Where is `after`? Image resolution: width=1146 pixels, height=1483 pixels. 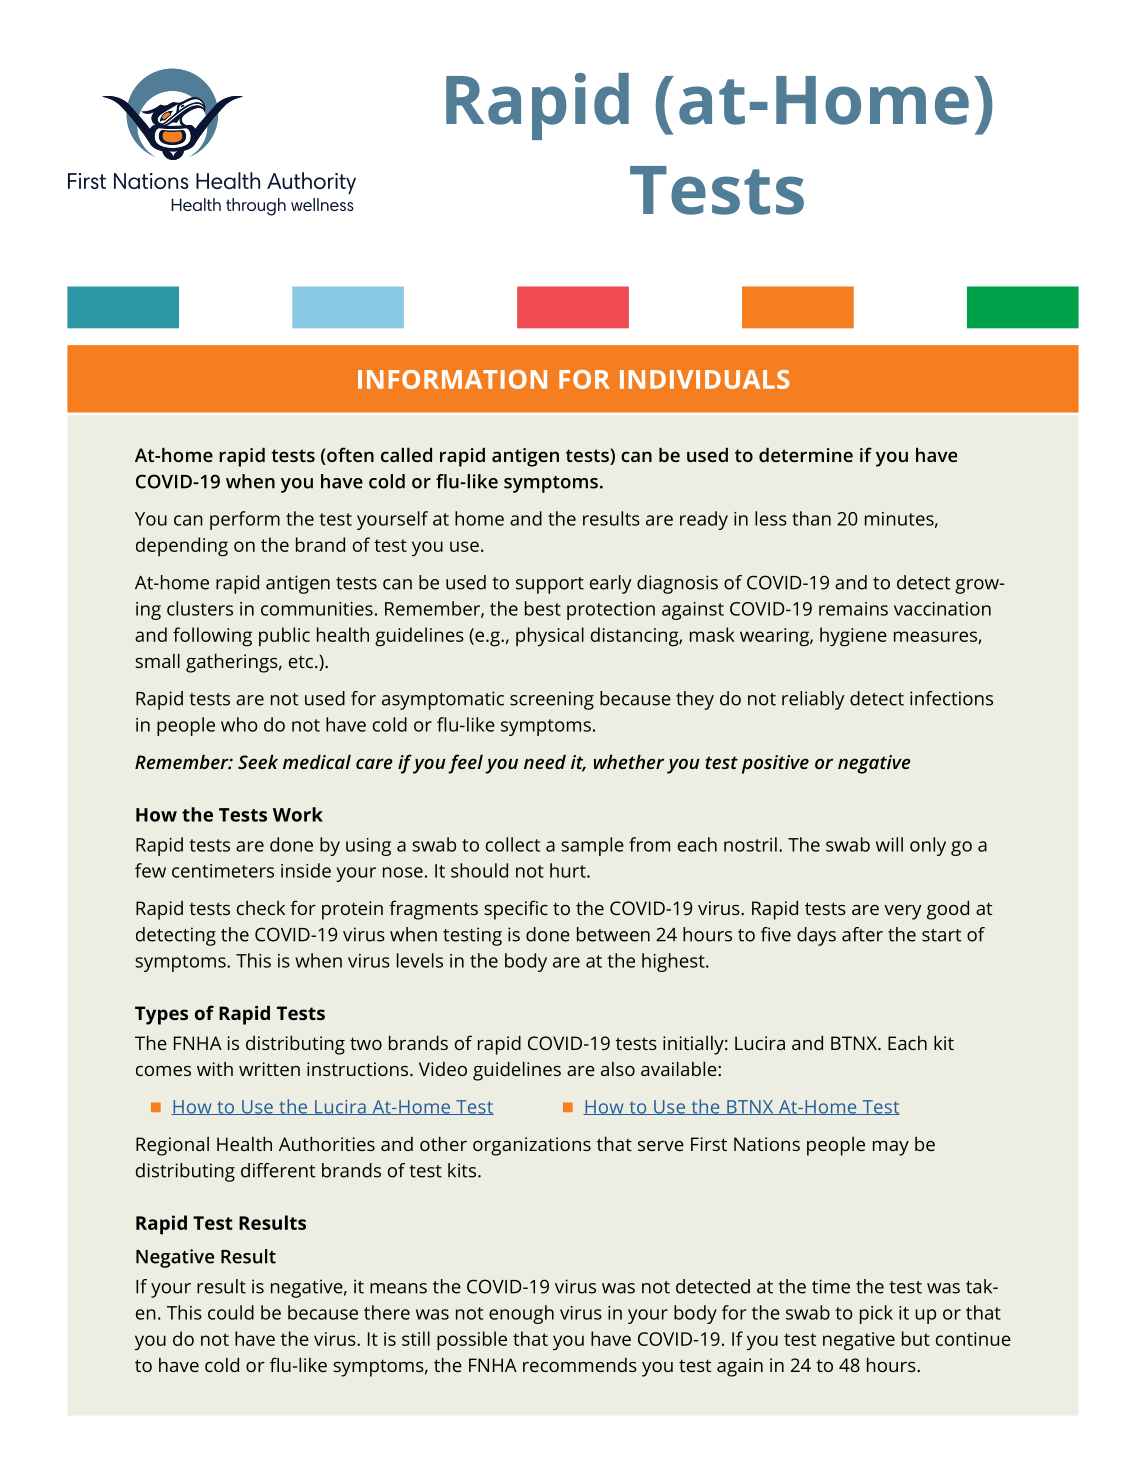
after is located at coordinates (862, 934).
